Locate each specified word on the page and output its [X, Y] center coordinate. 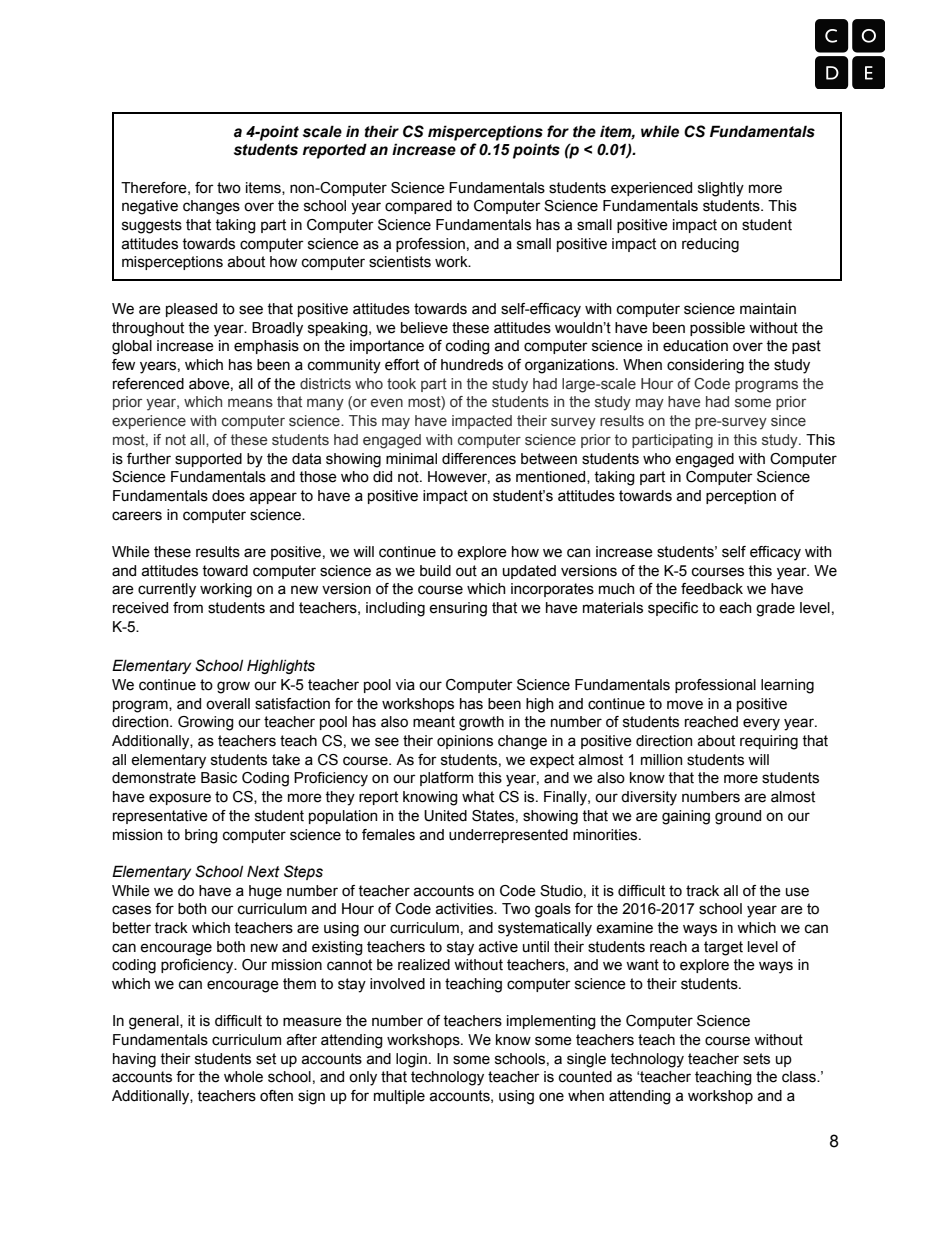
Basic [219, 778]
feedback [712, 589]
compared [418, 207]
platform [446, 779]
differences [479, 459]
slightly [721, 189]
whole [243, 1077]
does [228, 496]
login [411, 1060]
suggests [152, 226]
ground [738, 817]
